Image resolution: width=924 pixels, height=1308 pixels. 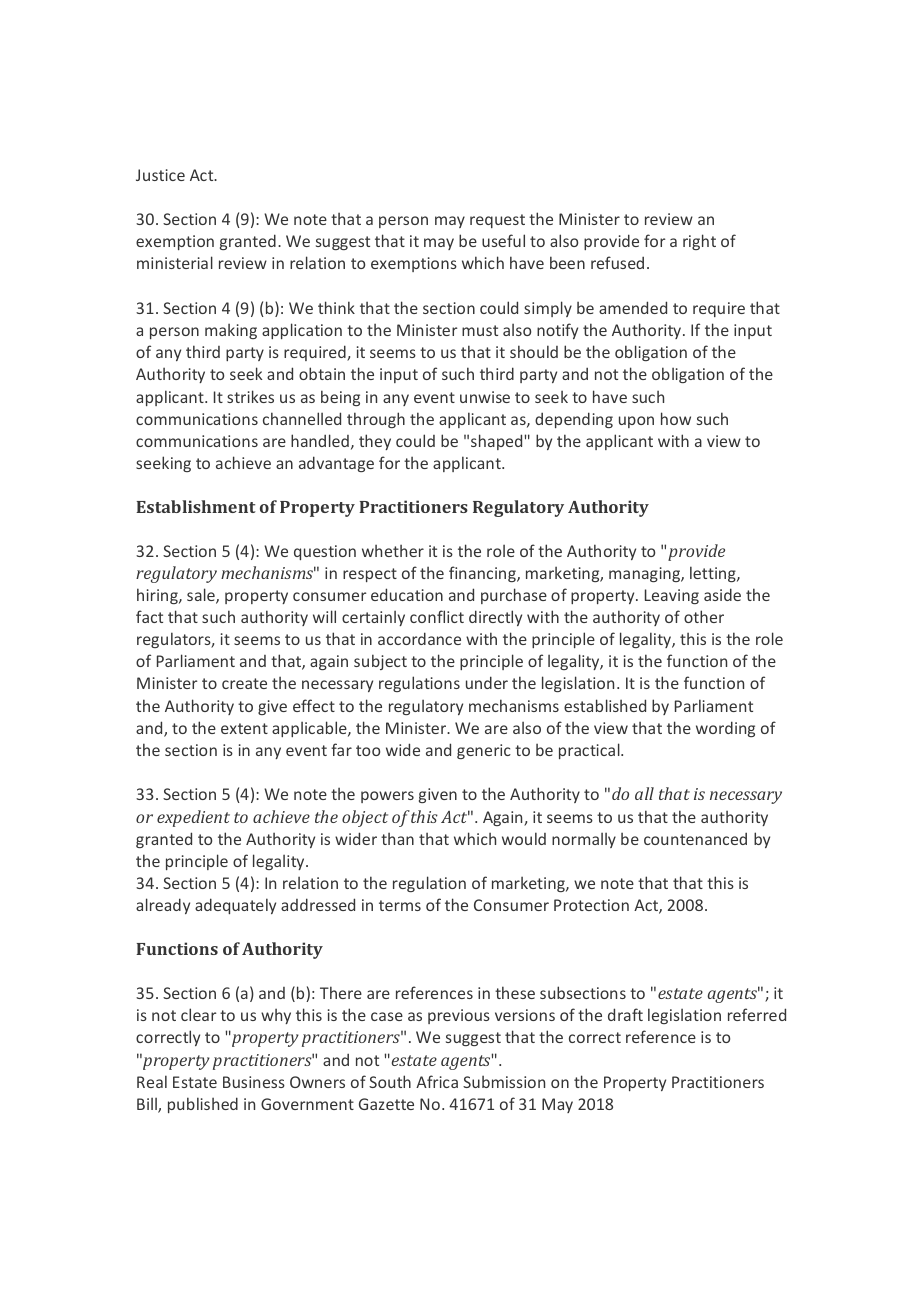 I want to click on expedient, so click(x=193, y=818).
